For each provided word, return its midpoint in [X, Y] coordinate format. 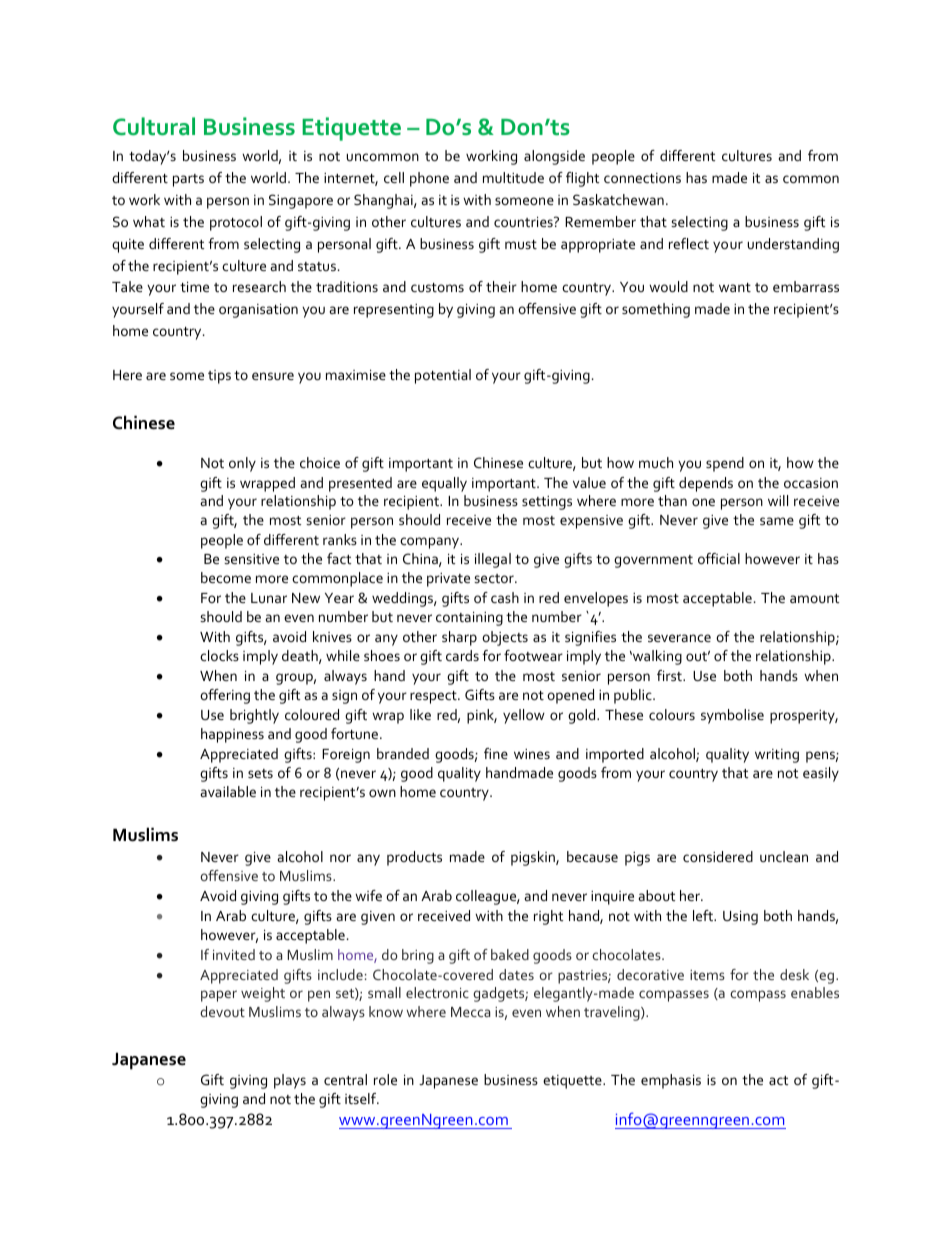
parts [188, 180]
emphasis [671, 1081]
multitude [513, 177]
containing [469, 619]
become [226, 577]
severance [679, 638]
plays [290, 1081]
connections [642, 178]
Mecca [470, 1012]
